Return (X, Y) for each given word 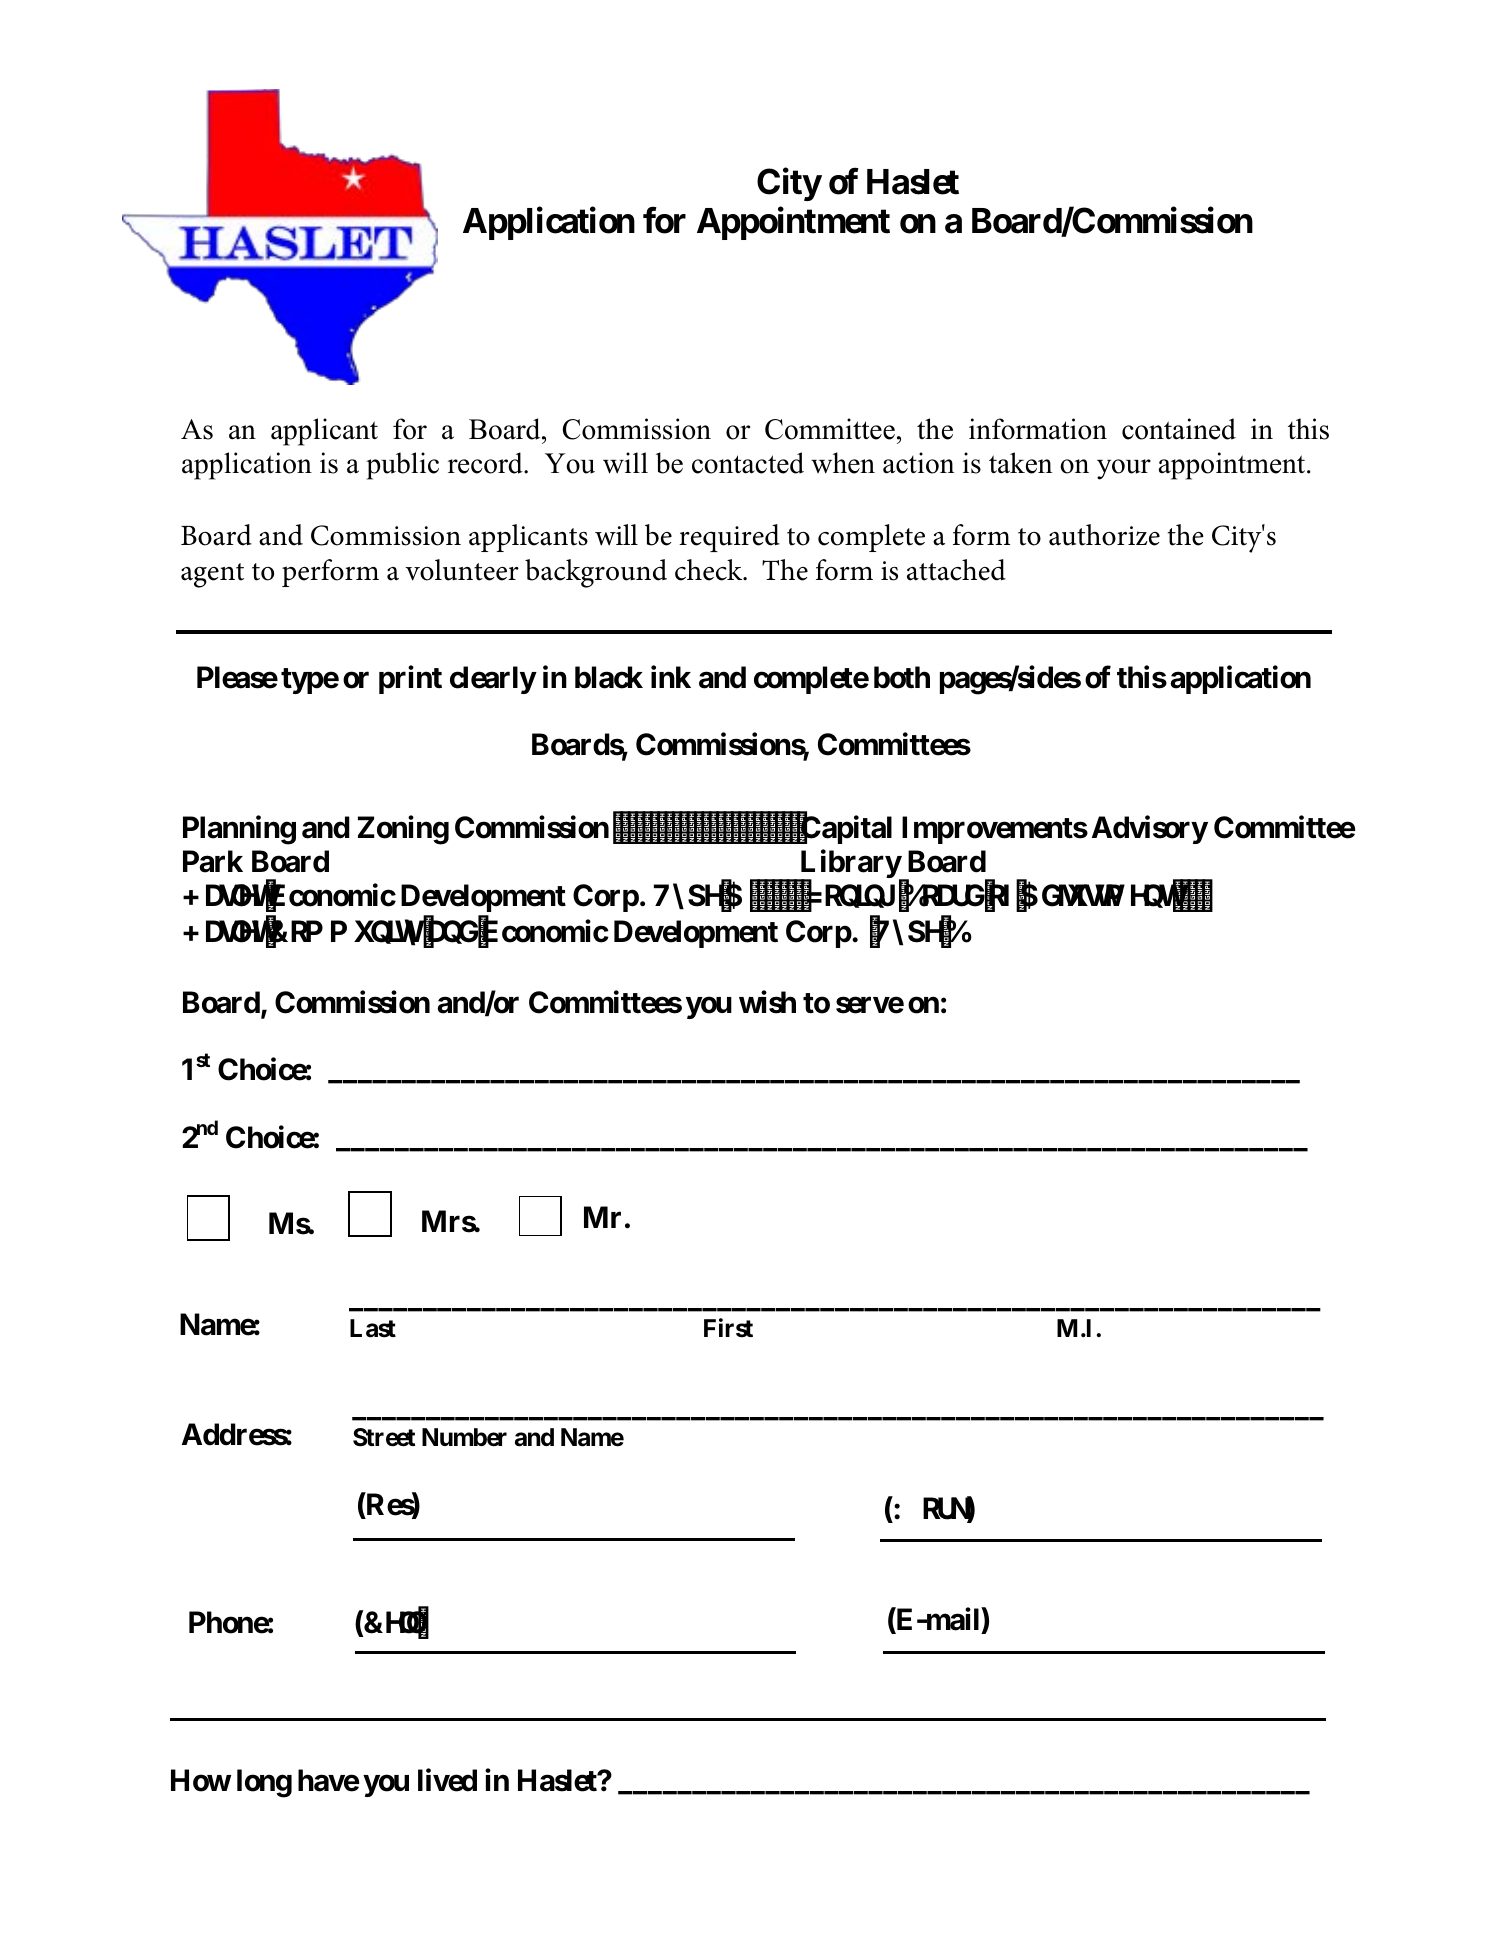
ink (671, 676)
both (902, 677)
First (728, 1328)
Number (464, 1437)
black (609, 677)
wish (767, 1002)
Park (213, 861)
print (410, 679)
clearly (493, 680)
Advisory (1150, 830)
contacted (748, 463)
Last (373, 1328)
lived (447, 1780)
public (402, 466)
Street (384, 1437)
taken (1020, 463)
